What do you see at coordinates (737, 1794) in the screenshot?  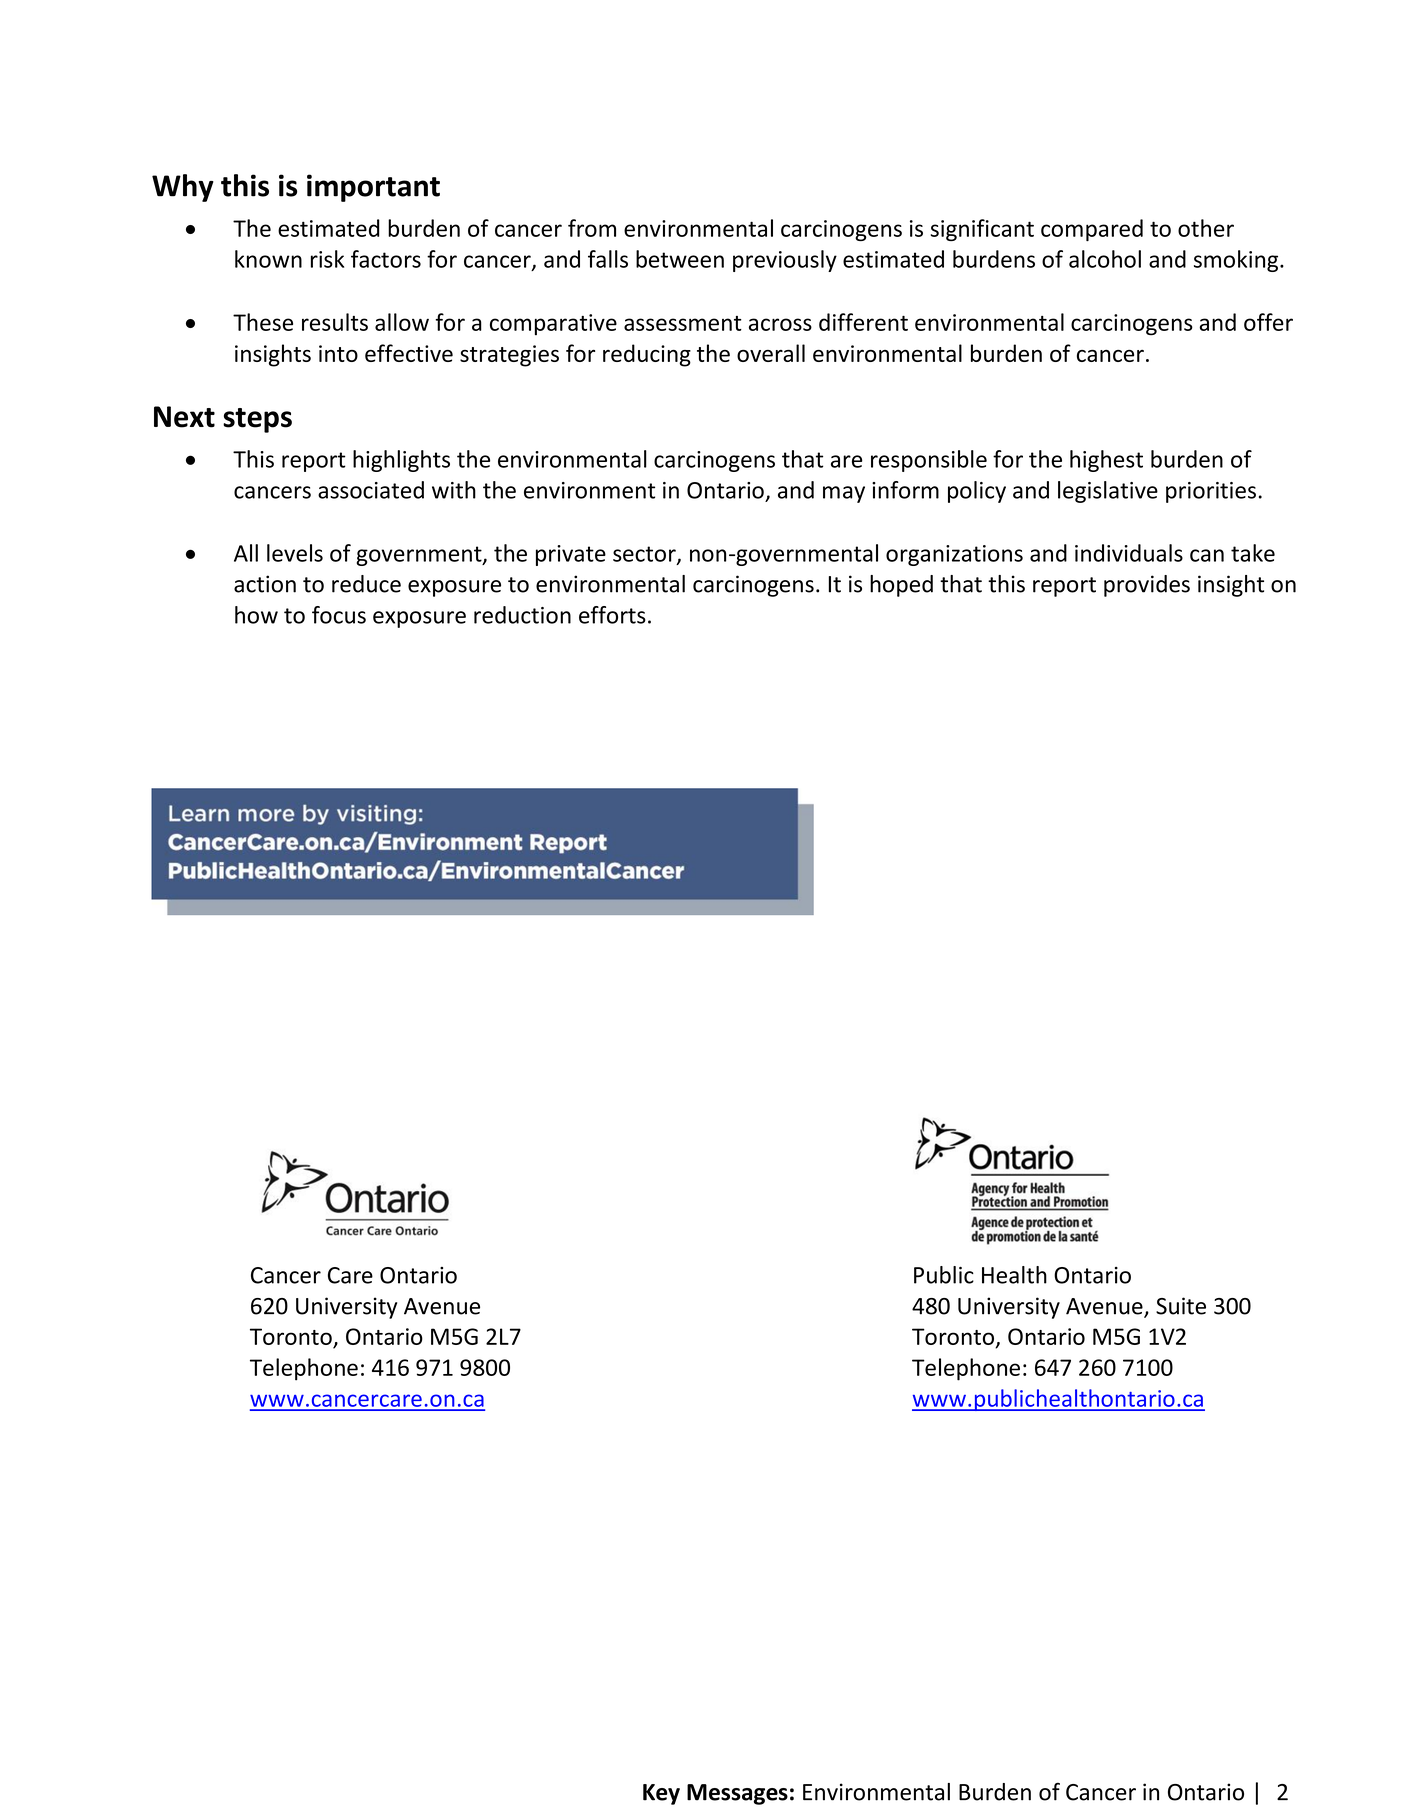 I see `Messages` at bounding box center [737, 1794].
